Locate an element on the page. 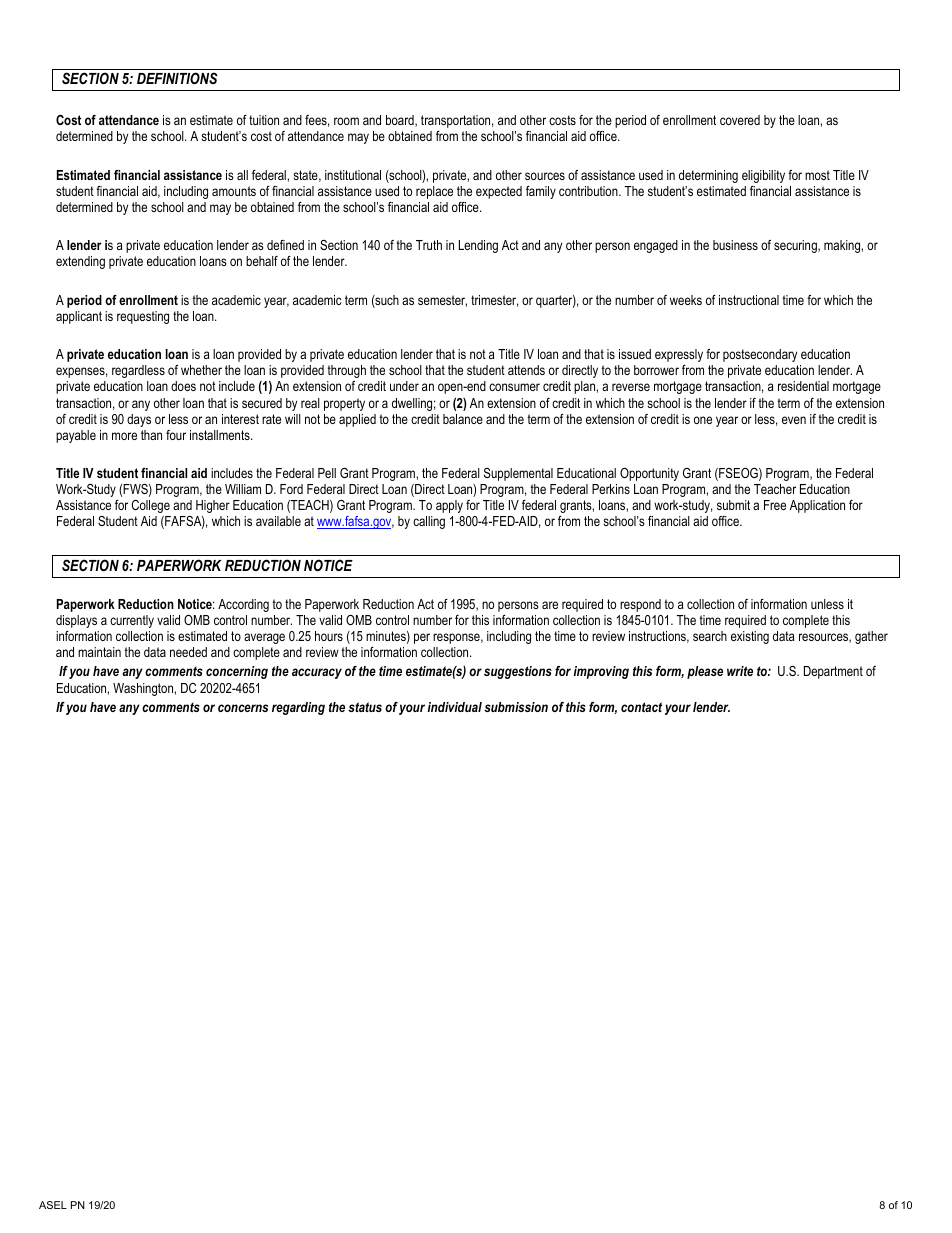 The width and height of the document is (952, 1233). Free is located at coordinates (775, 505).
